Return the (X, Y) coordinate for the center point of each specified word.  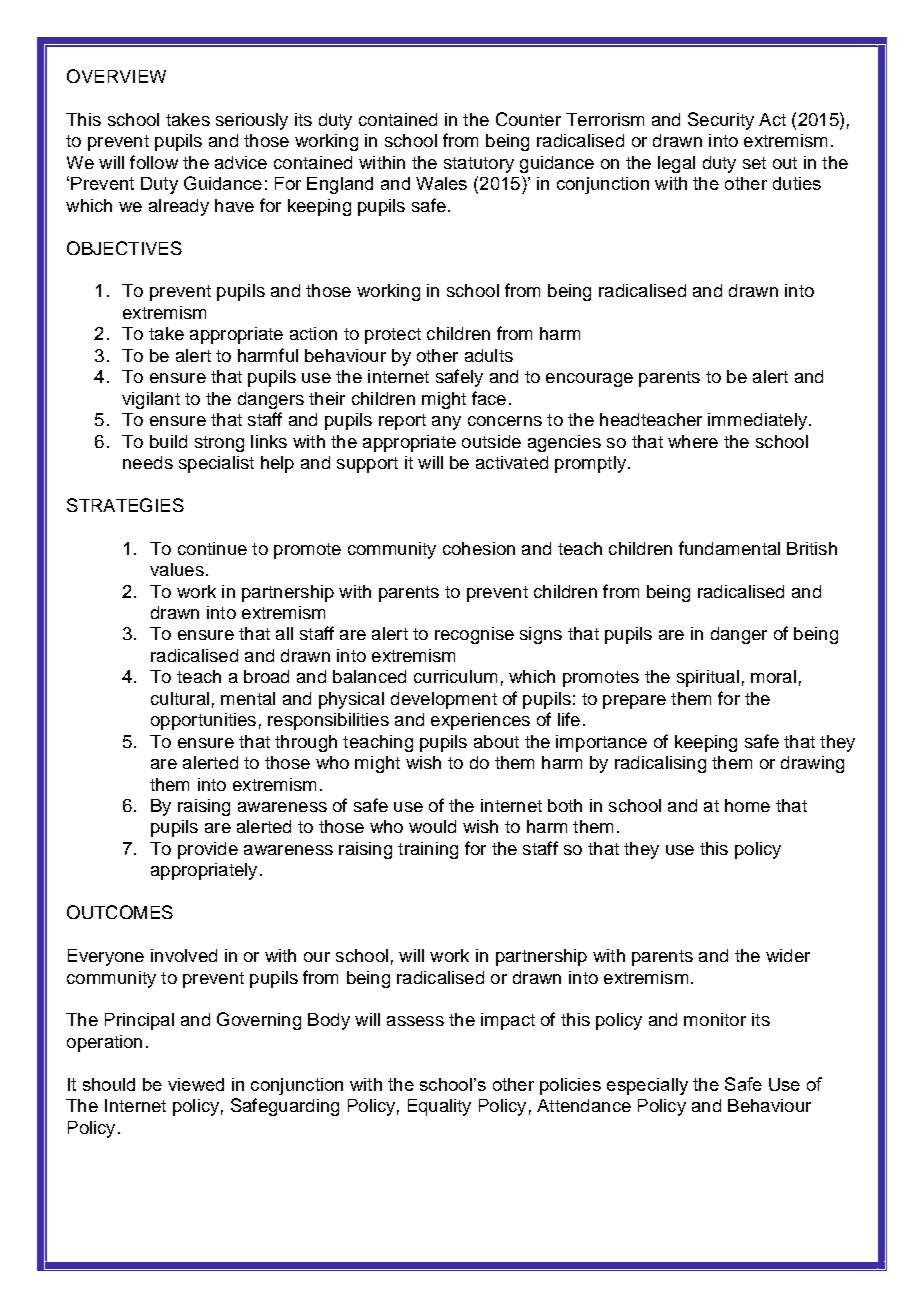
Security (721, 121)
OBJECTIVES (124, 248)
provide (208, 850)
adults (489, 355)
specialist (216, 464)
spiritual (708, 678)
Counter (528, 119)
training (428, 850)
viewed (196, 1084)
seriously (252, 121)
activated (512, 462)
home (747, 805)
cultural (180, 698)
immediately (757, 421)
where (693, 441)
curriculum (455, 676)
